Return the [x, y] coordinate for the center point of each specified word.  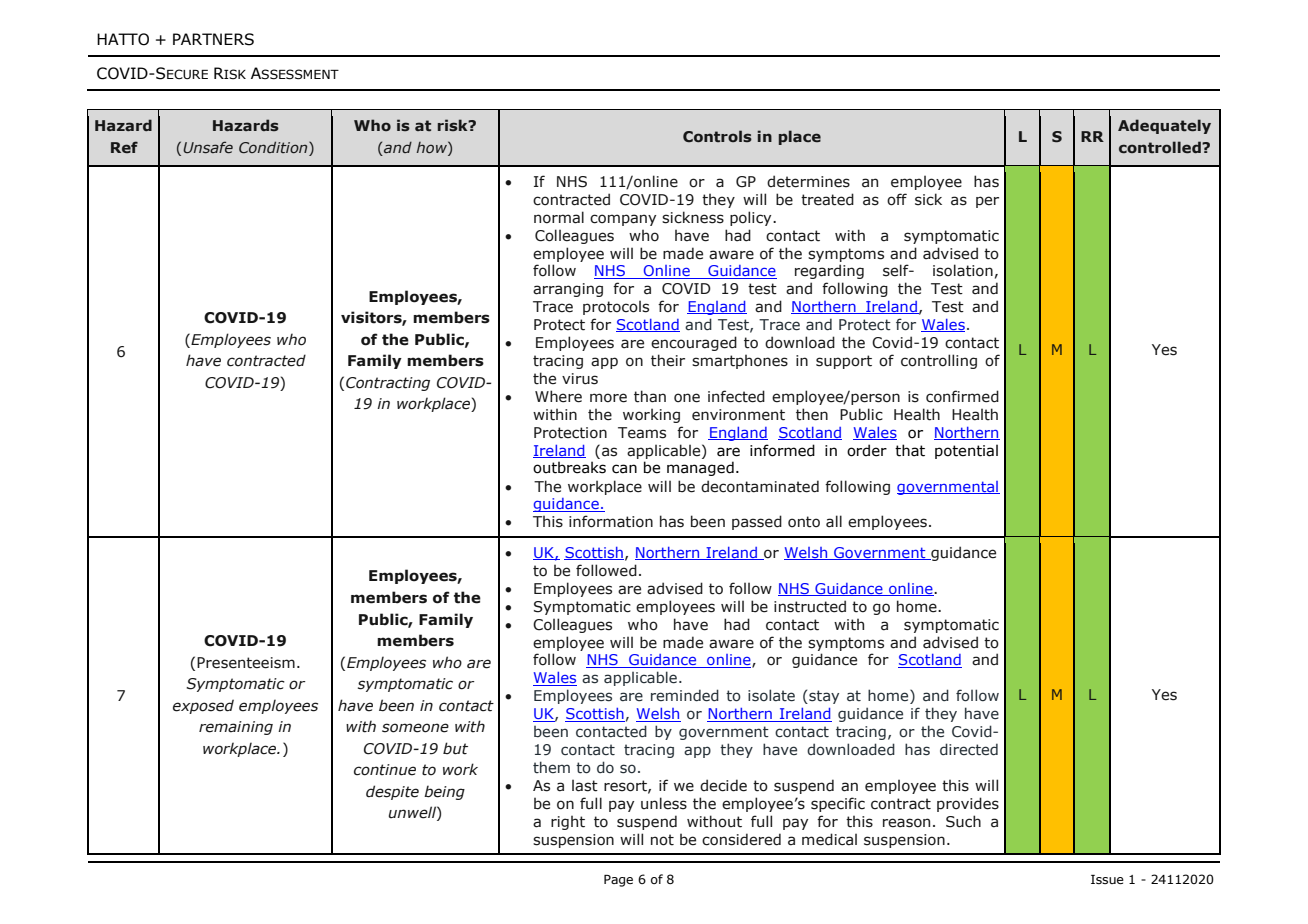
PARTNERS [213, 39]
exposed [203, 706]
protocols [616, 307]
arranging [568, 290]
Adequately [1164, 126]
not [662, 840]
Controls [717, 136]
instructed [810, 606]
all [834, 521]
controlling [939, 361]
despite [392, 792]
